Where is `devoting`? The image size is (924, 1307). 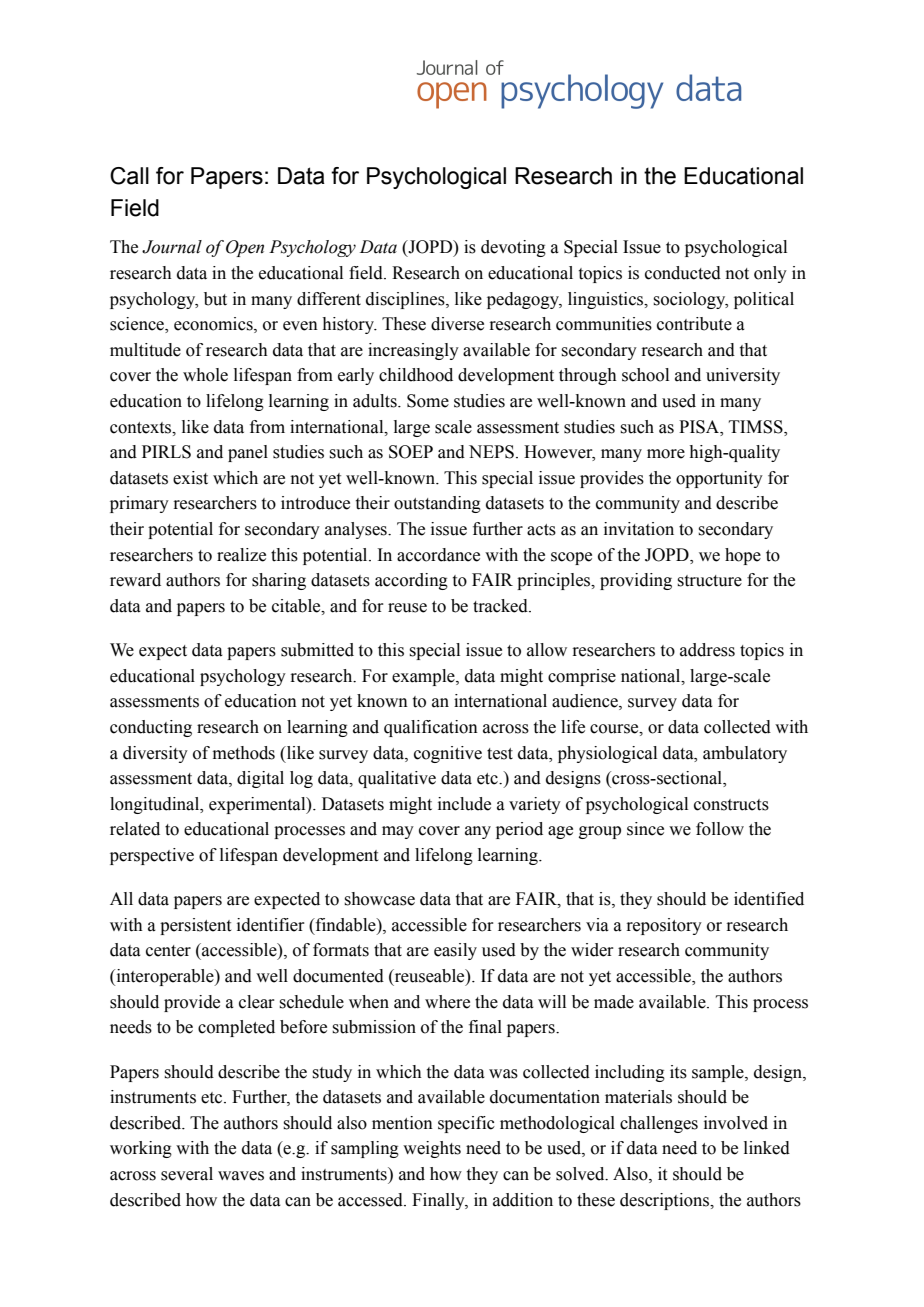 devoting is located at coordinates (513, 248).
